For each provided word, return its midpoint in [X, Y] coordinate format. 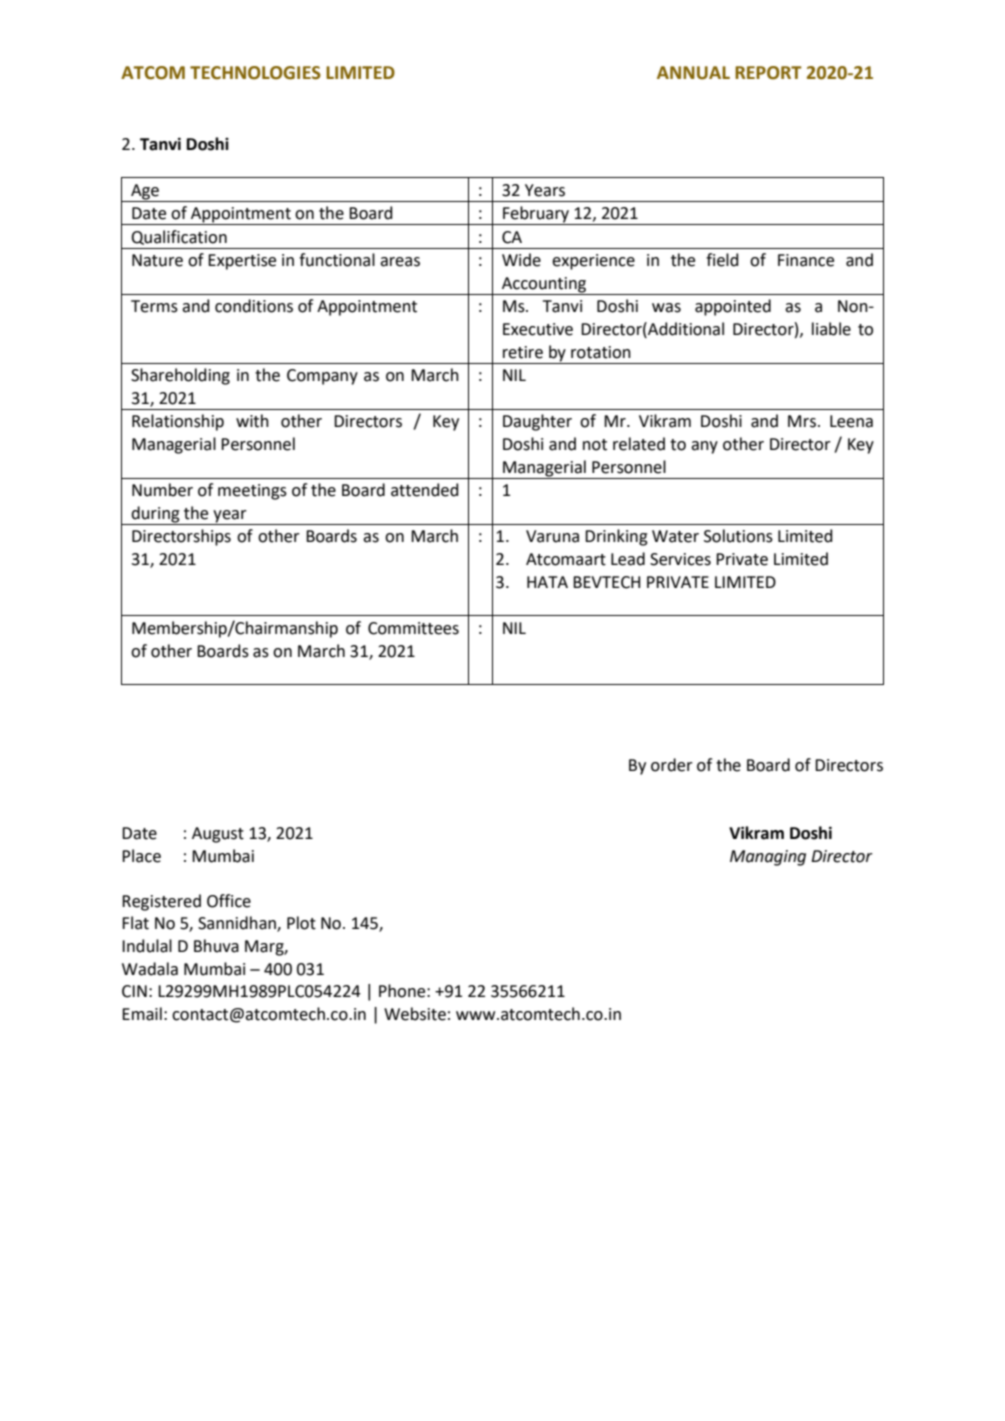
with [252, 421]
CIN [134, 991]
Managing [768, 858]
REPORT [768, 73]
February [536, 215]
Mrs [802, 421]
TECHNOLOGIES [255, 73]
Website [415, 1014]
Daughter [537, 422]
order [672, 765]
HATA [547, 582]
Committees [413, 628]
